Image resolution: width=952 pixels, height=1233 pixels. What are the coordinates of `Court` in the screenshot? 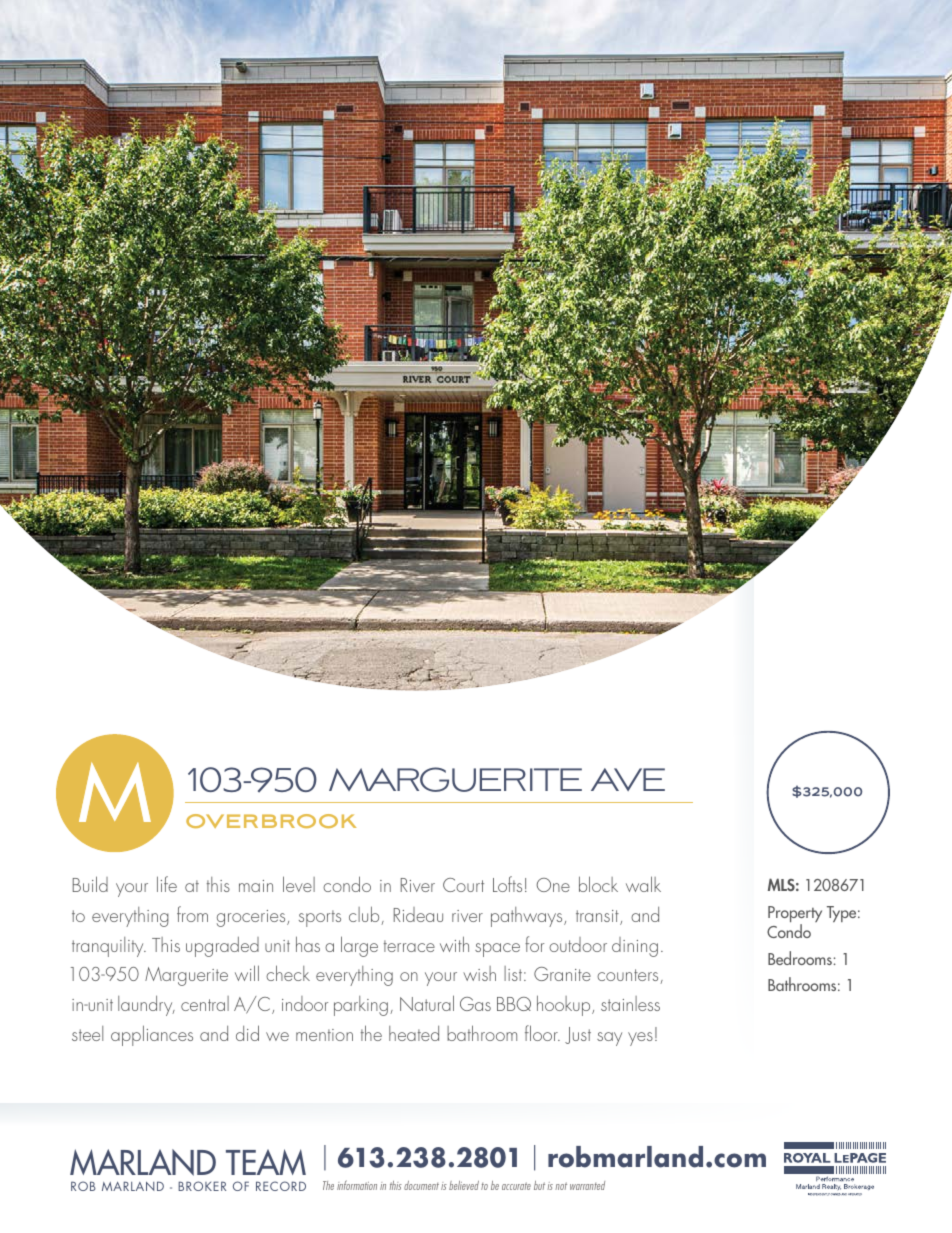 It's located at (463, 885).
